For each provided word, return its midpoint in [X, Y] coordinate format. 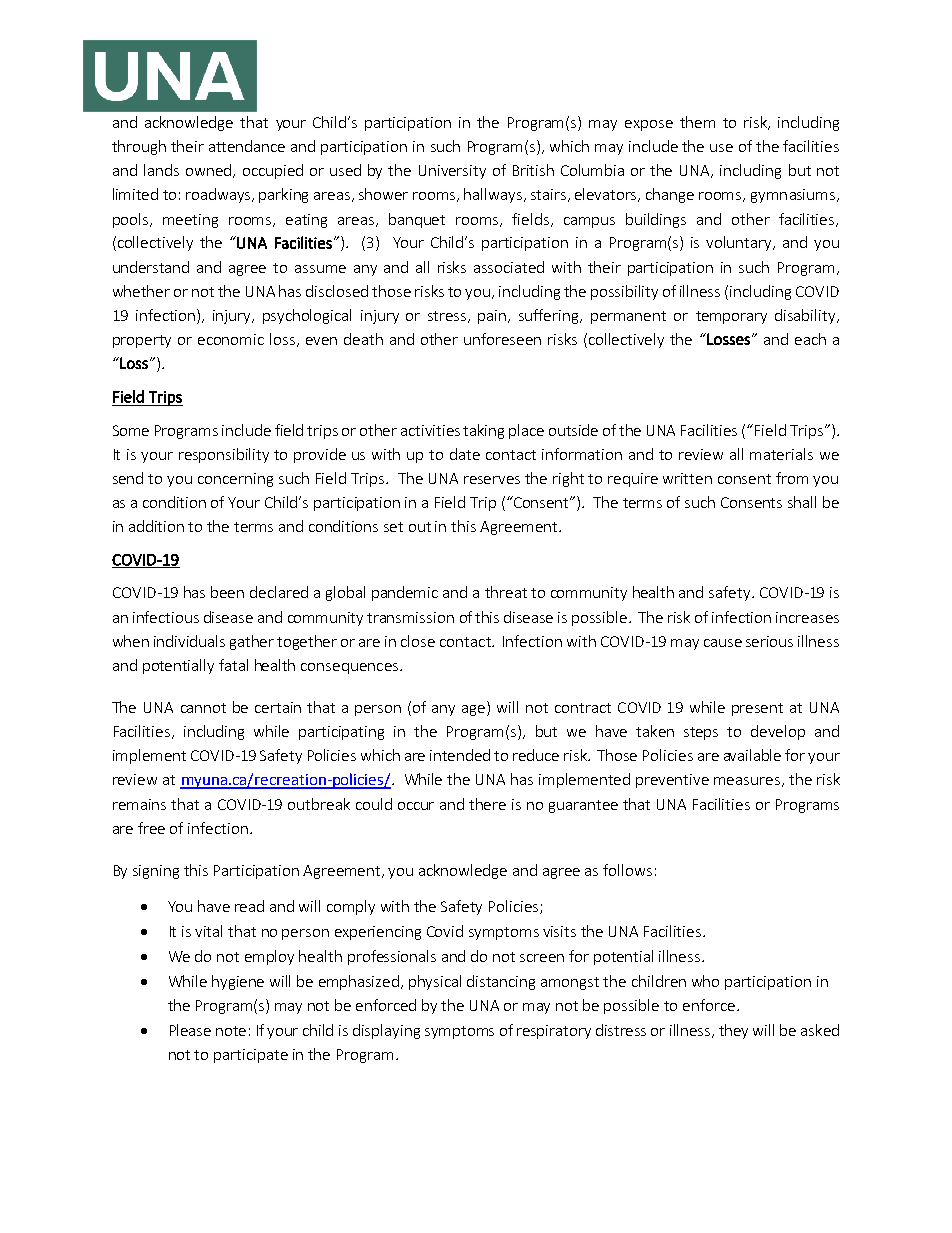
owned [208, 170]
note [231, 1031]
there [487, 804]
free [151, 828]
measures [747, 781]
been [227, 592]
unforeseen [502, 339]
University [452, 172]
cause [723, 643]
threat [506, 592]
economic [231, 339]
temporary [731, 317]
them [697, 122]
